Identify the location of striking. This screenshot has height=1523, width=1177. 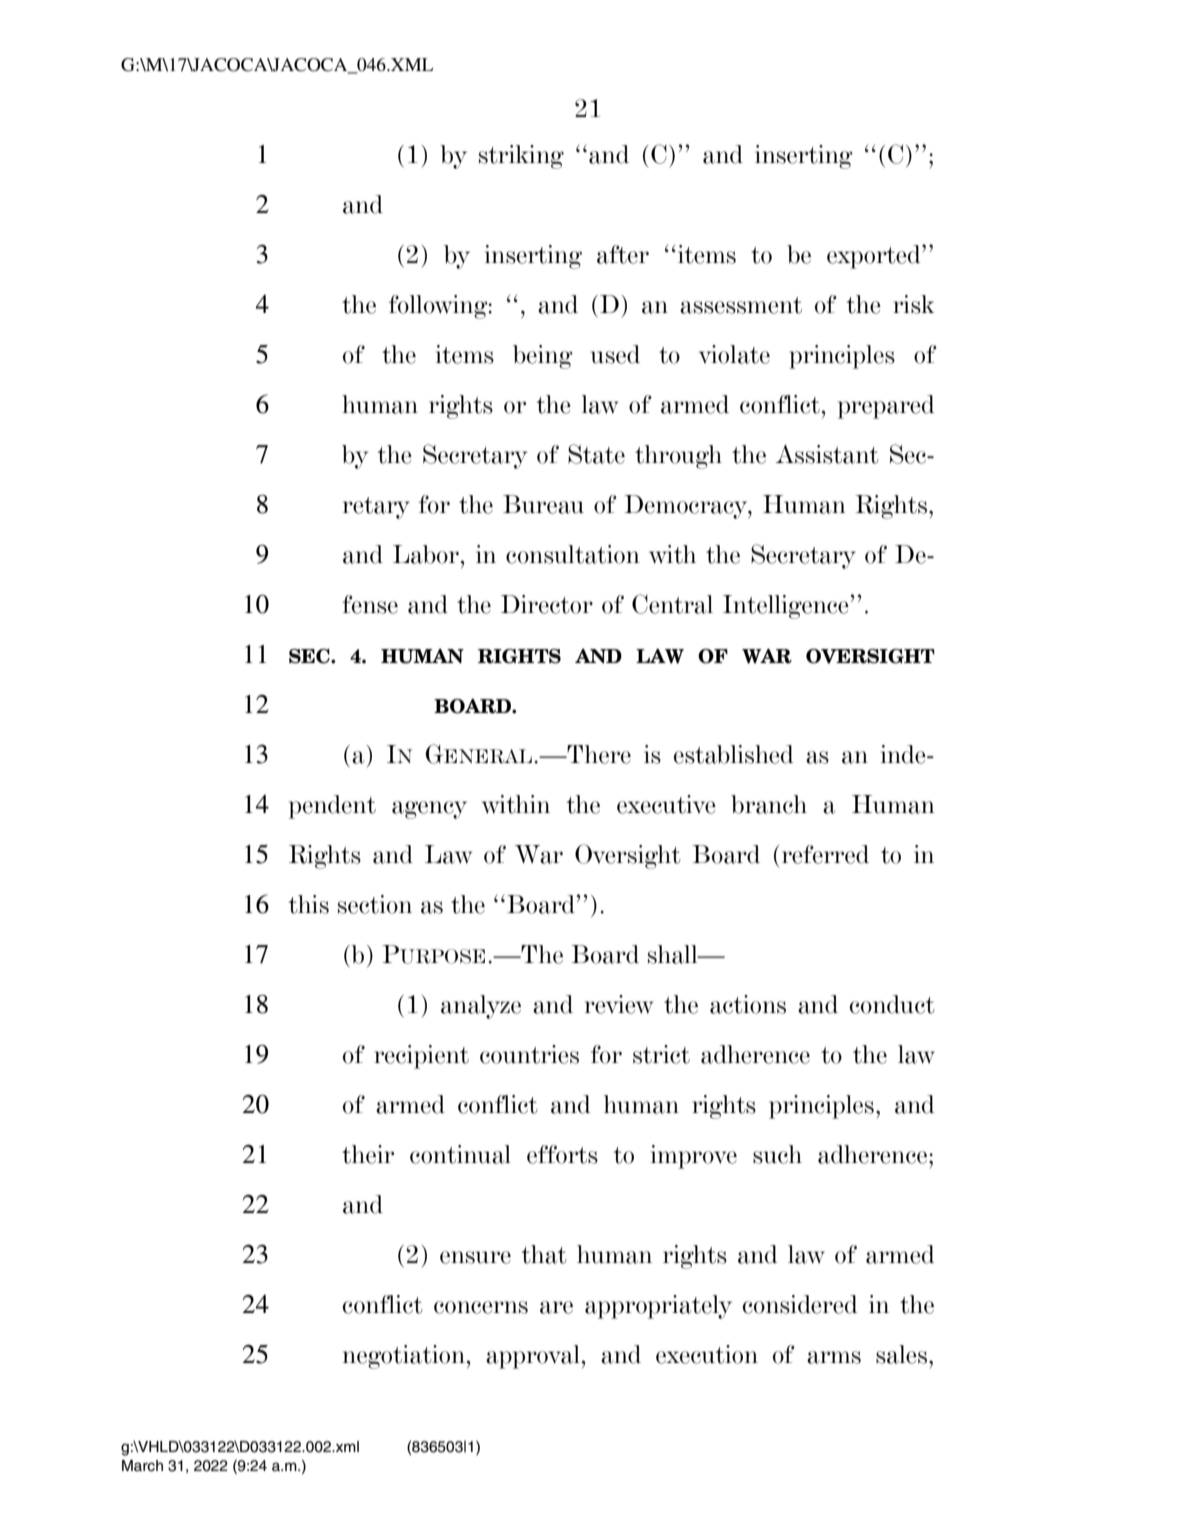
(521, 157).
